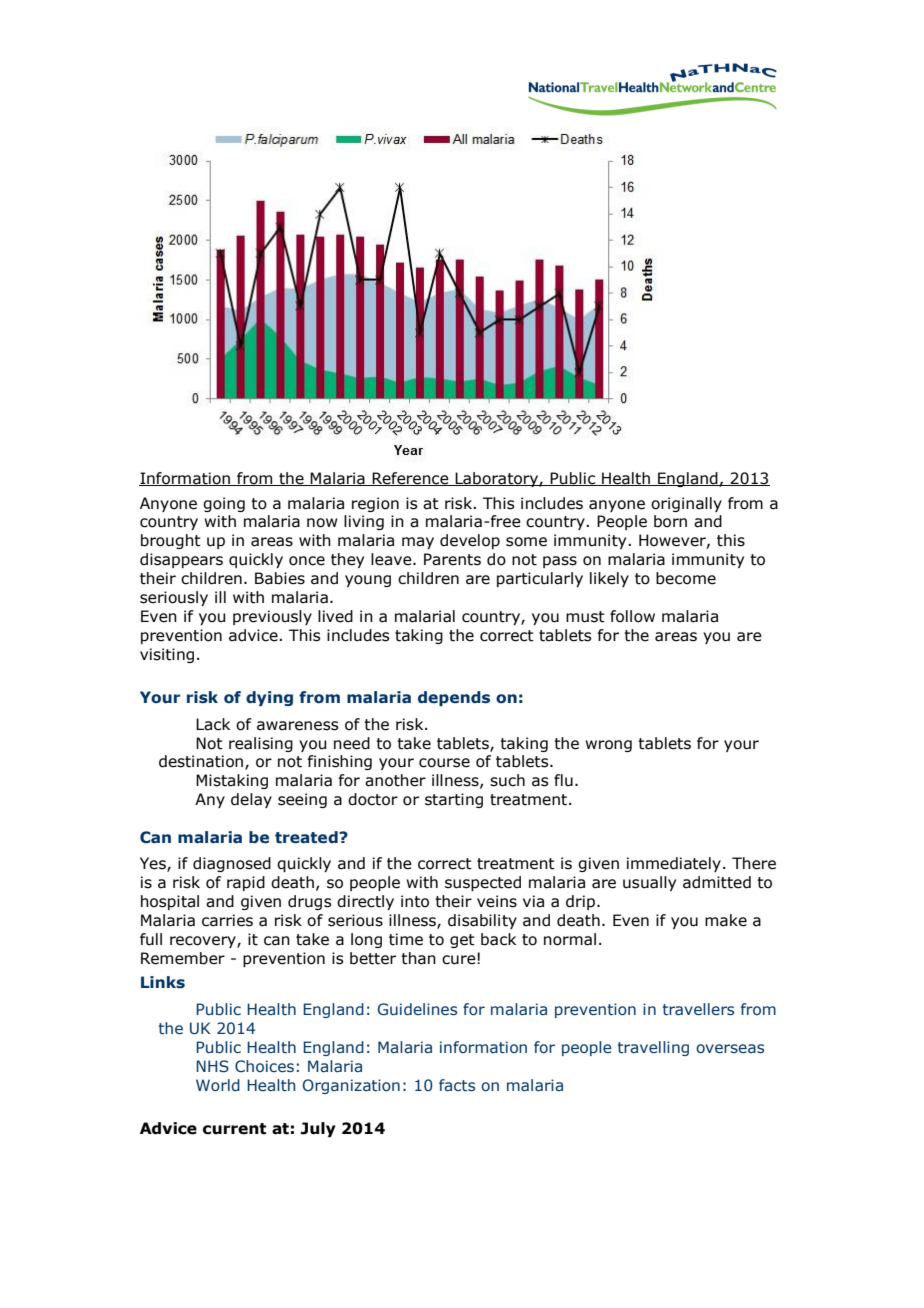  I want to click on into, so click(415, 901).
